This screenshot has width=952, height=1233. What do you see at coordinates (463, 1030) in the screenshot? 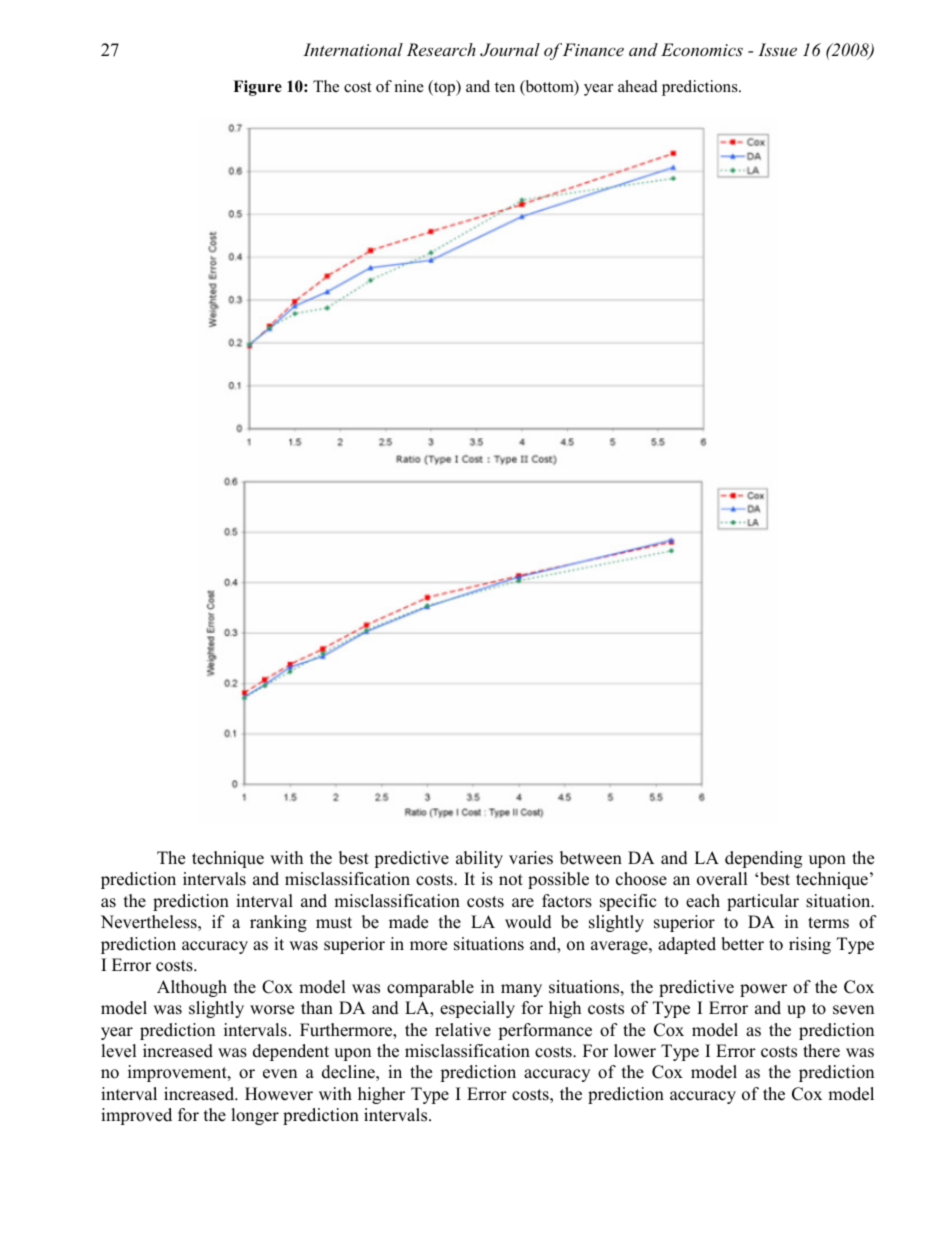
I see `relative` at bounding box center [463, 1030].
